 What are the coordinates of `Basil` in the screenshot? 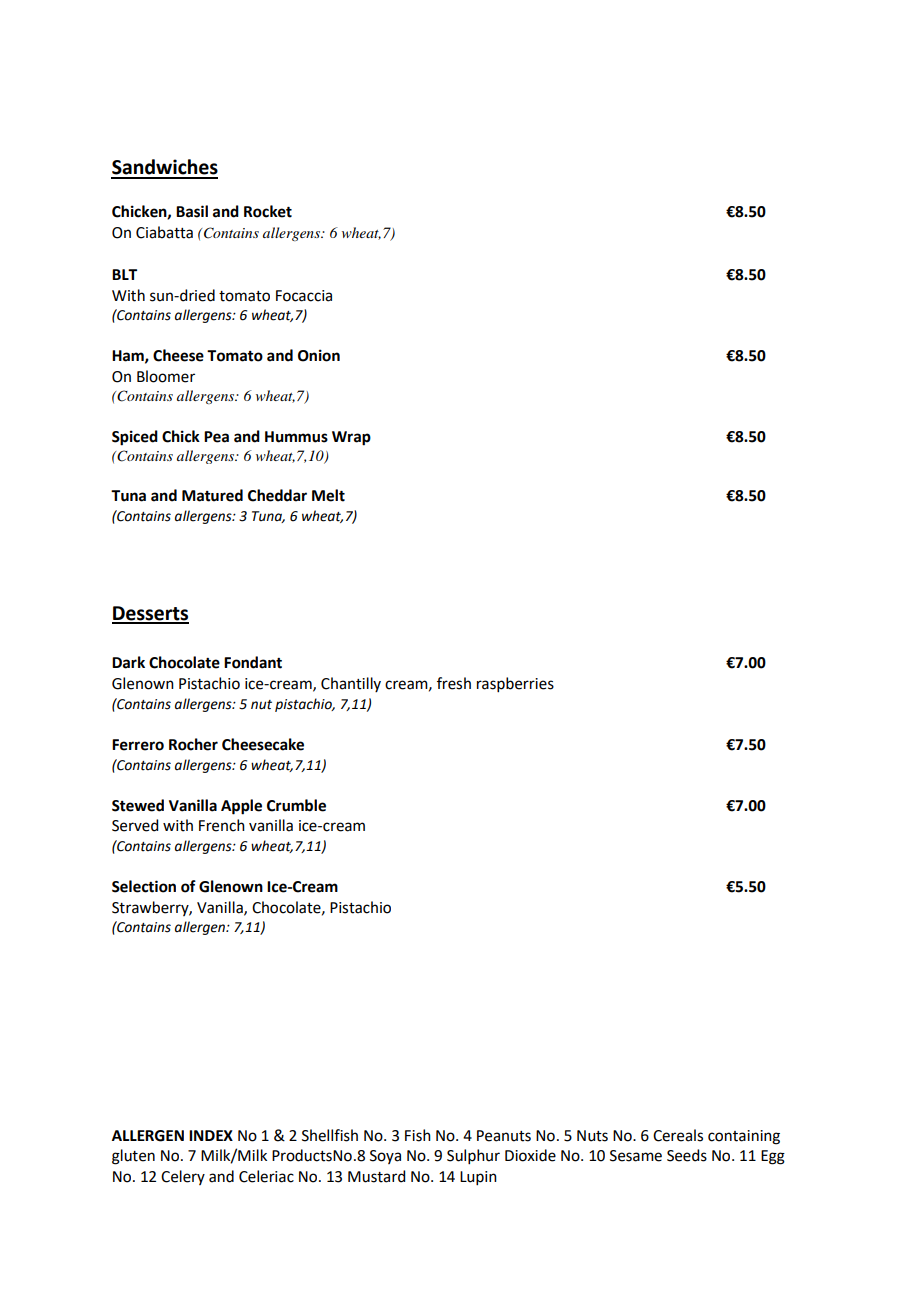 It's located at (192, 211).
